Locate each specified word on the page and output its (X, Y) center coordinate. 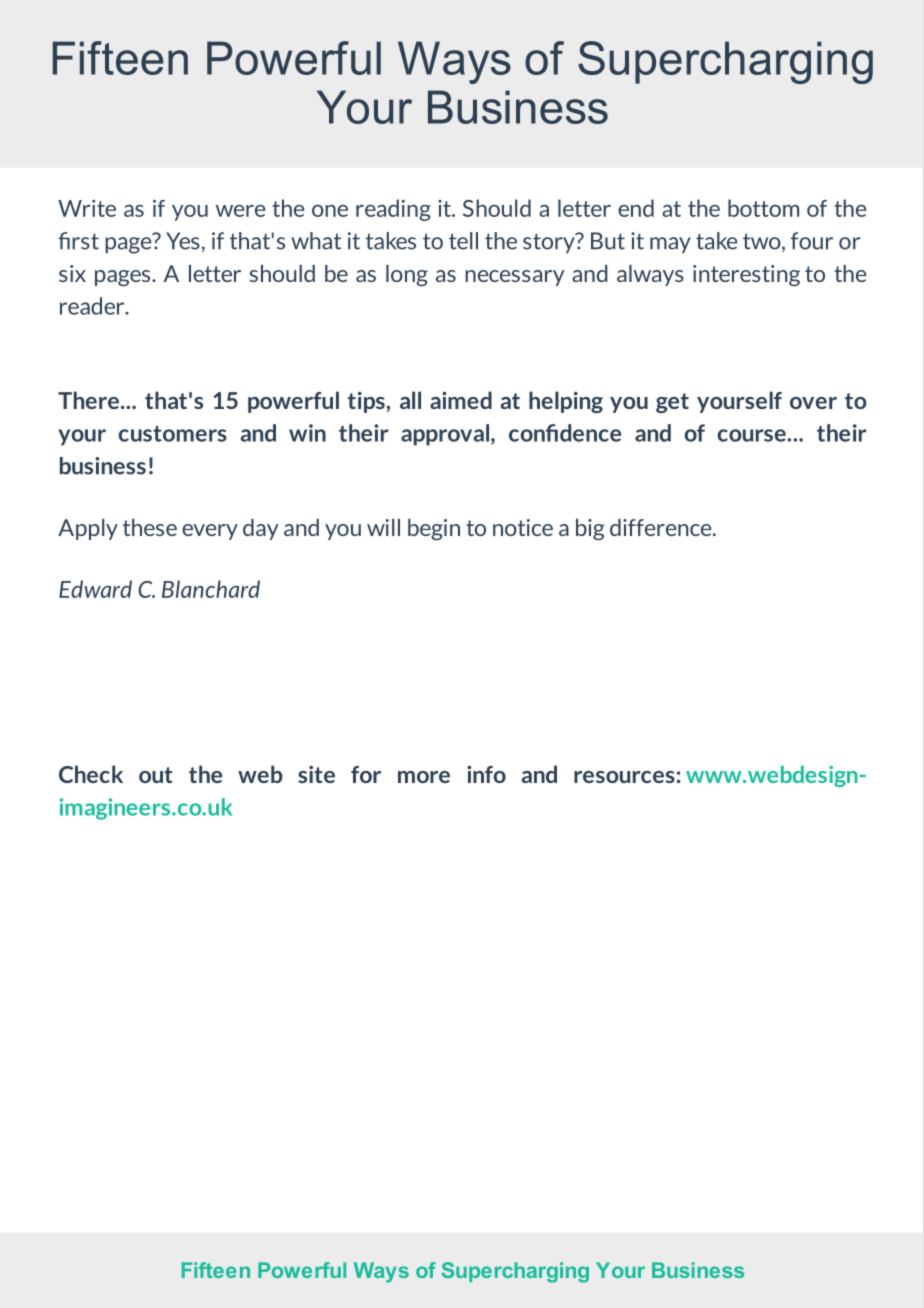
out (156, 775)
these (150, 527)
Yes (183, 241)
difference (662, 527)
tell (463, 241)
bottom (763, 208)
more (424, 777)
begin (434, 529)
